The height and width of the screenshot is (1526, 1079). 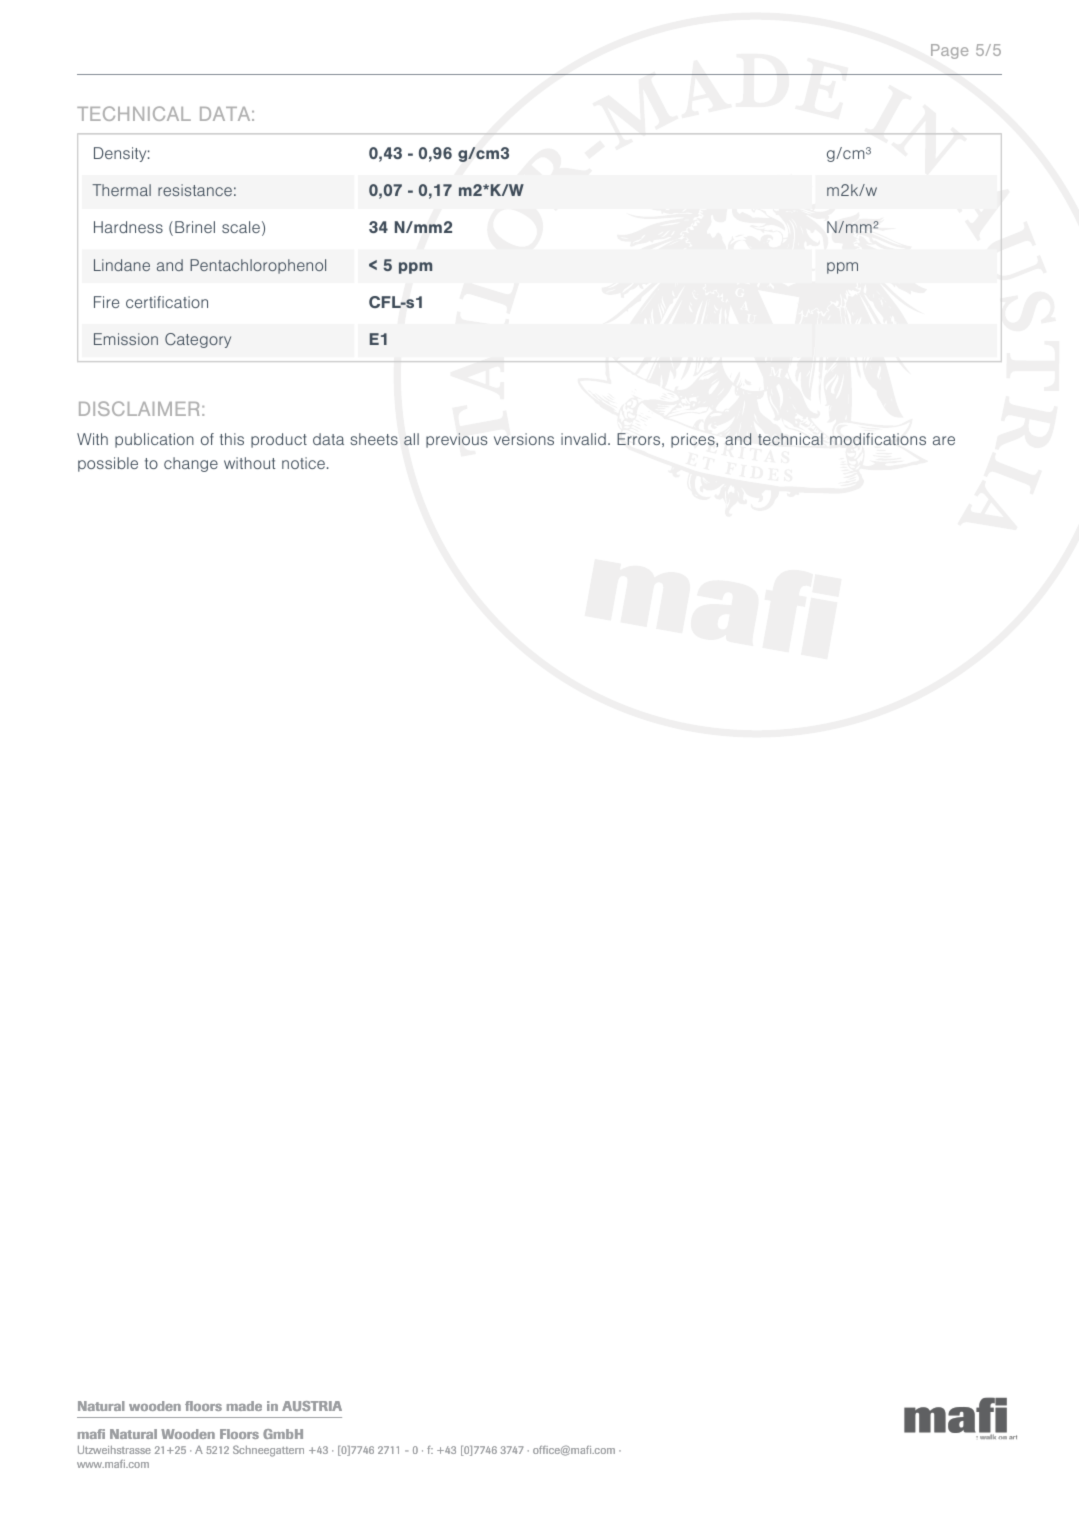 What do you see at coordinates (312, 1406) in the screenshot?
I see `AUSTRIA` at bounding box center [312, 1406].
